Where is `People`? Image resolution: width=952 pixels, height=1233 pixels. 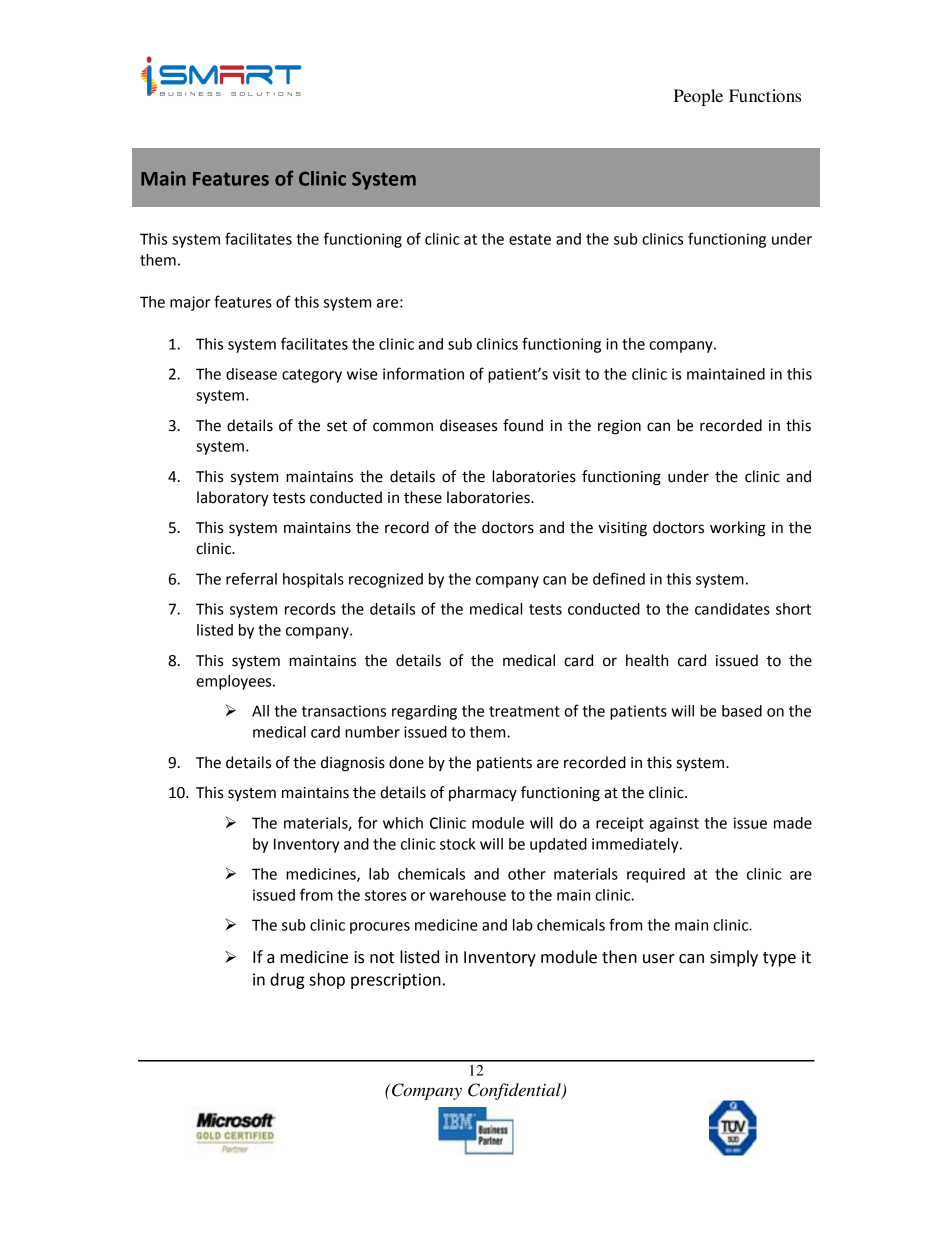
People is located at coordinates (698, 97).
